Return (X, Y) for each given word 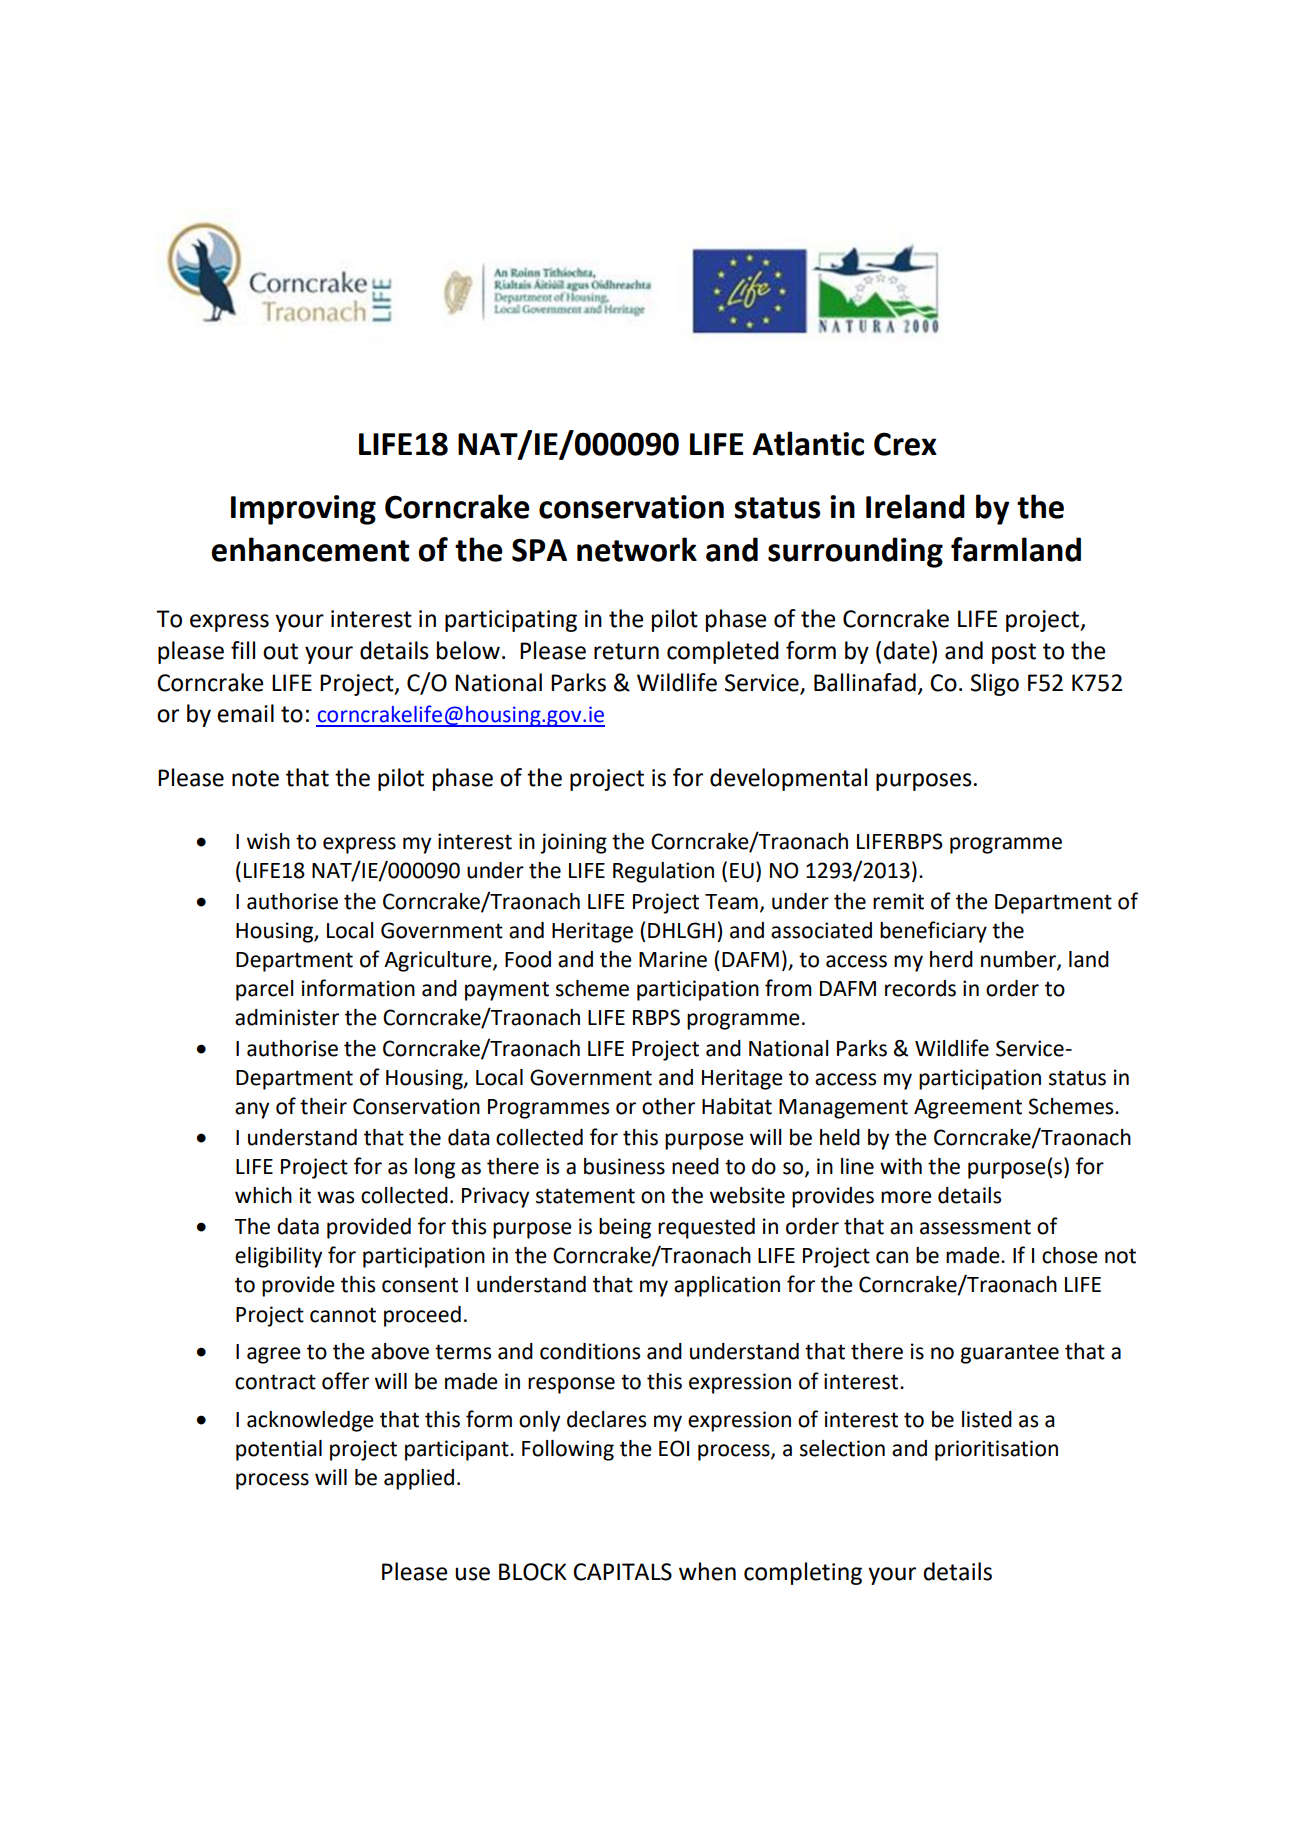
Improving (303, 510)
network (637, 549)
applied (419, 1479)
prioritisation (996, 1450)
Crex (905, 444)
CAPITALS (622, 1572)
